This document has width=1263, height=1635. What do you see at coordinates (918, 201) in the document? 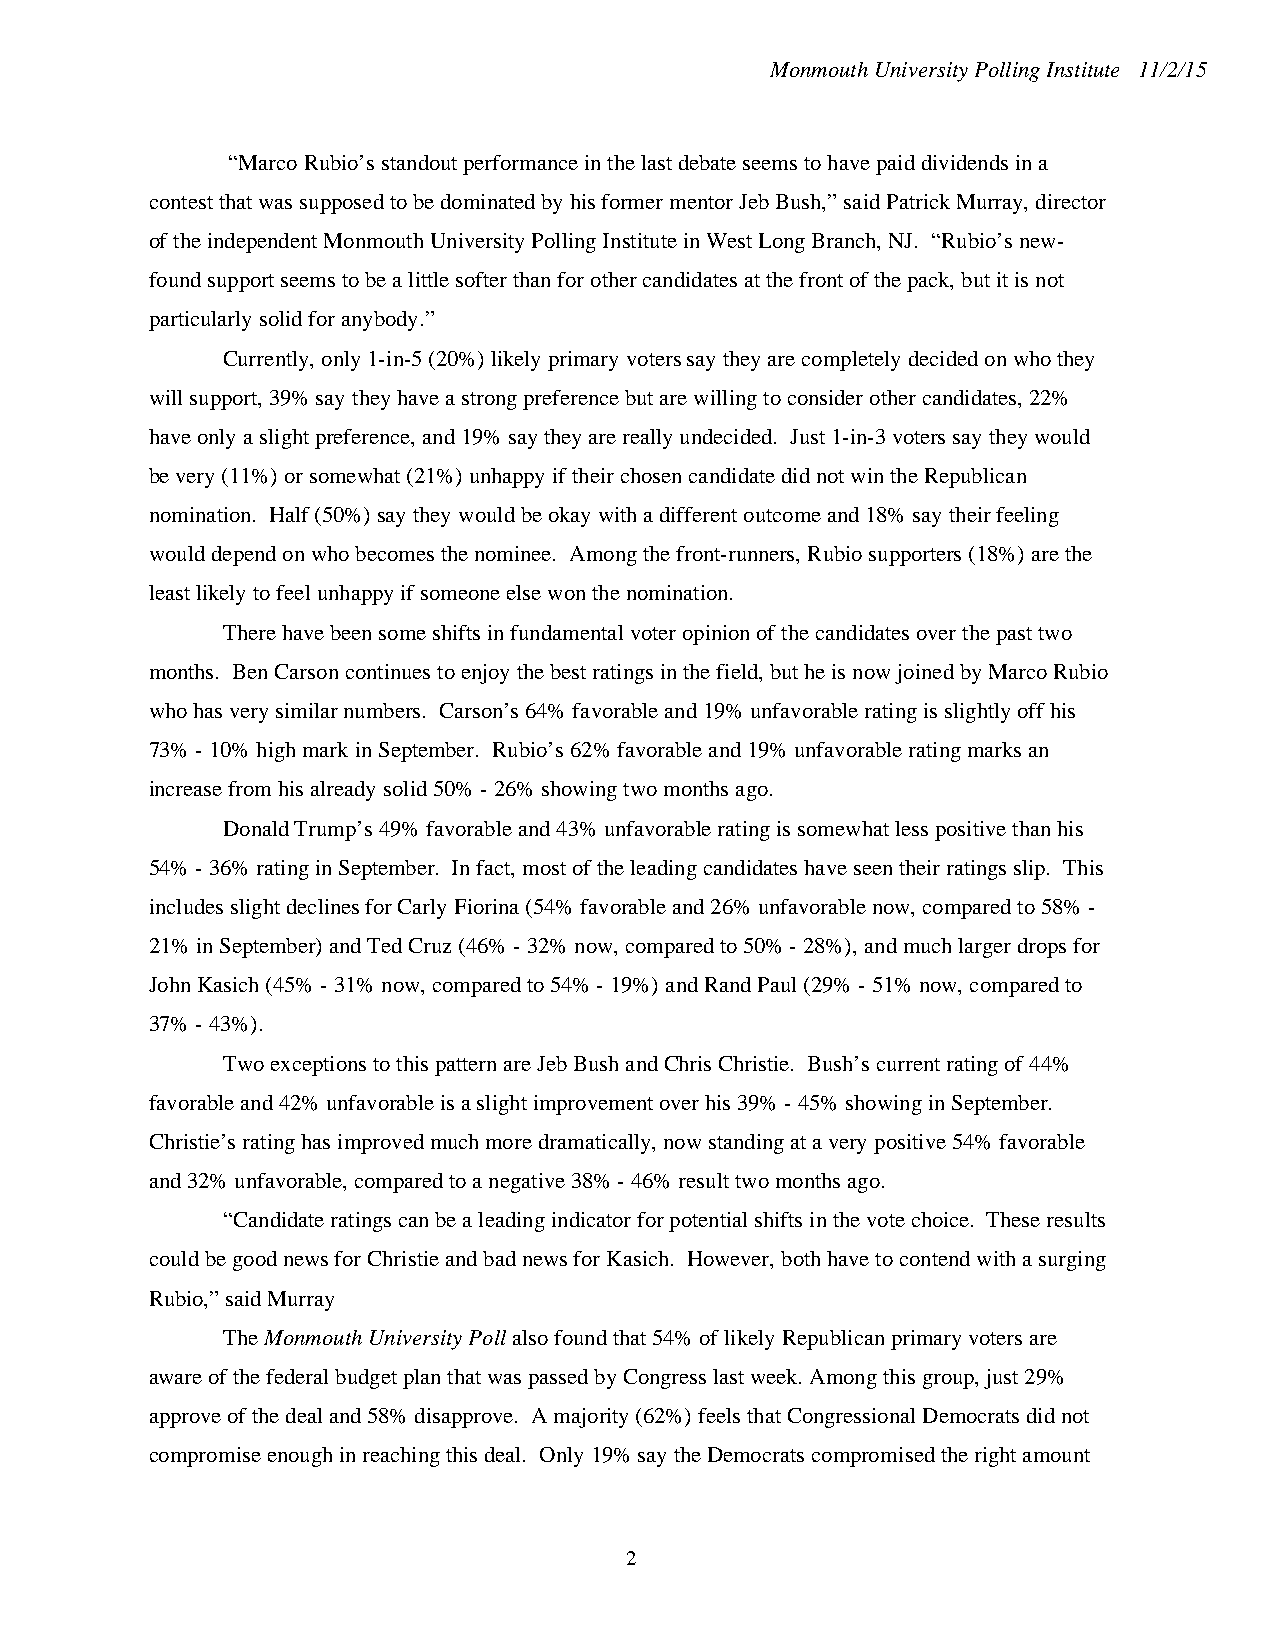
I see `Patrick` at bounding box center [918, 201].
